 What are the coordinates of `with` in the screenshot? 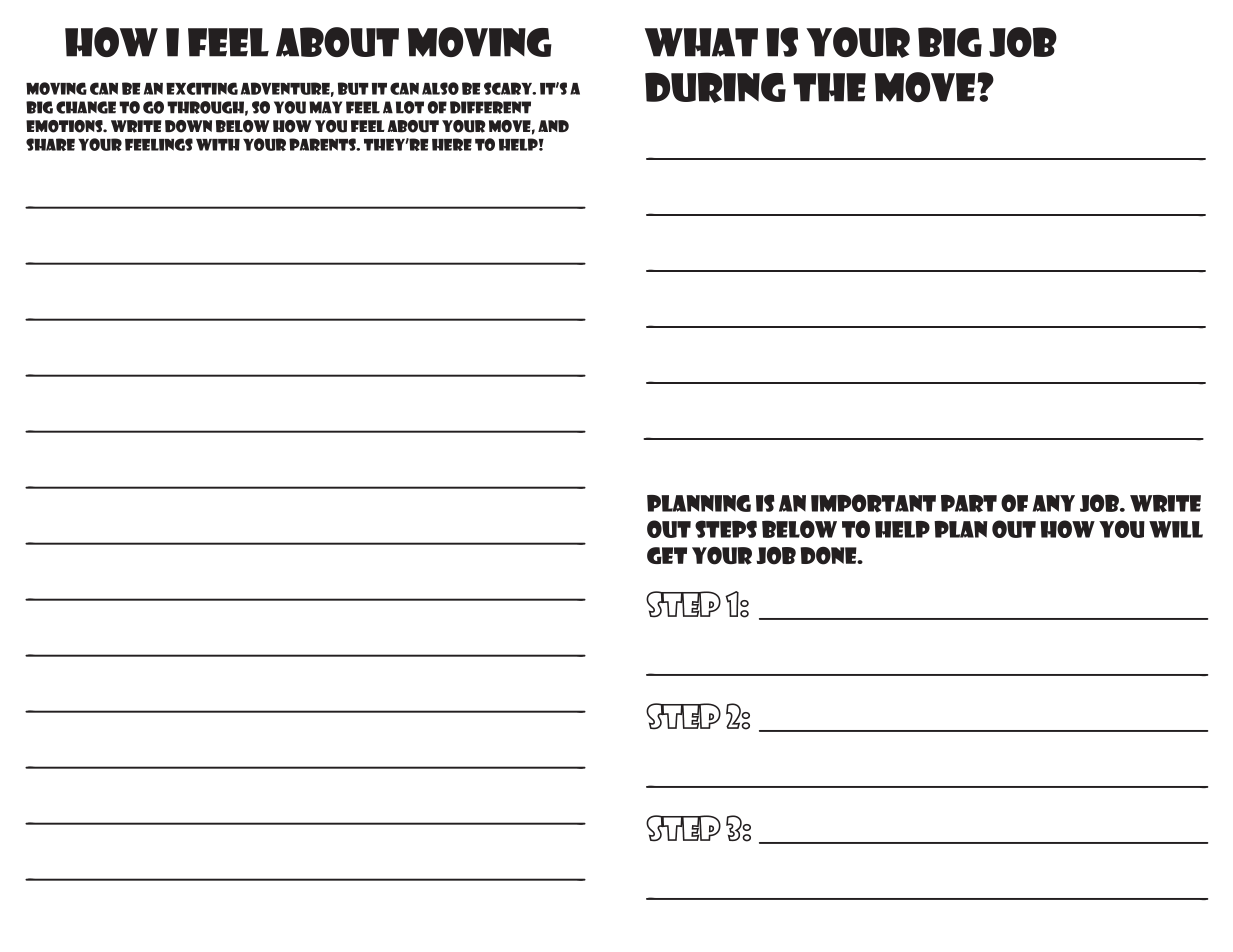 It's located at (218, 145).
